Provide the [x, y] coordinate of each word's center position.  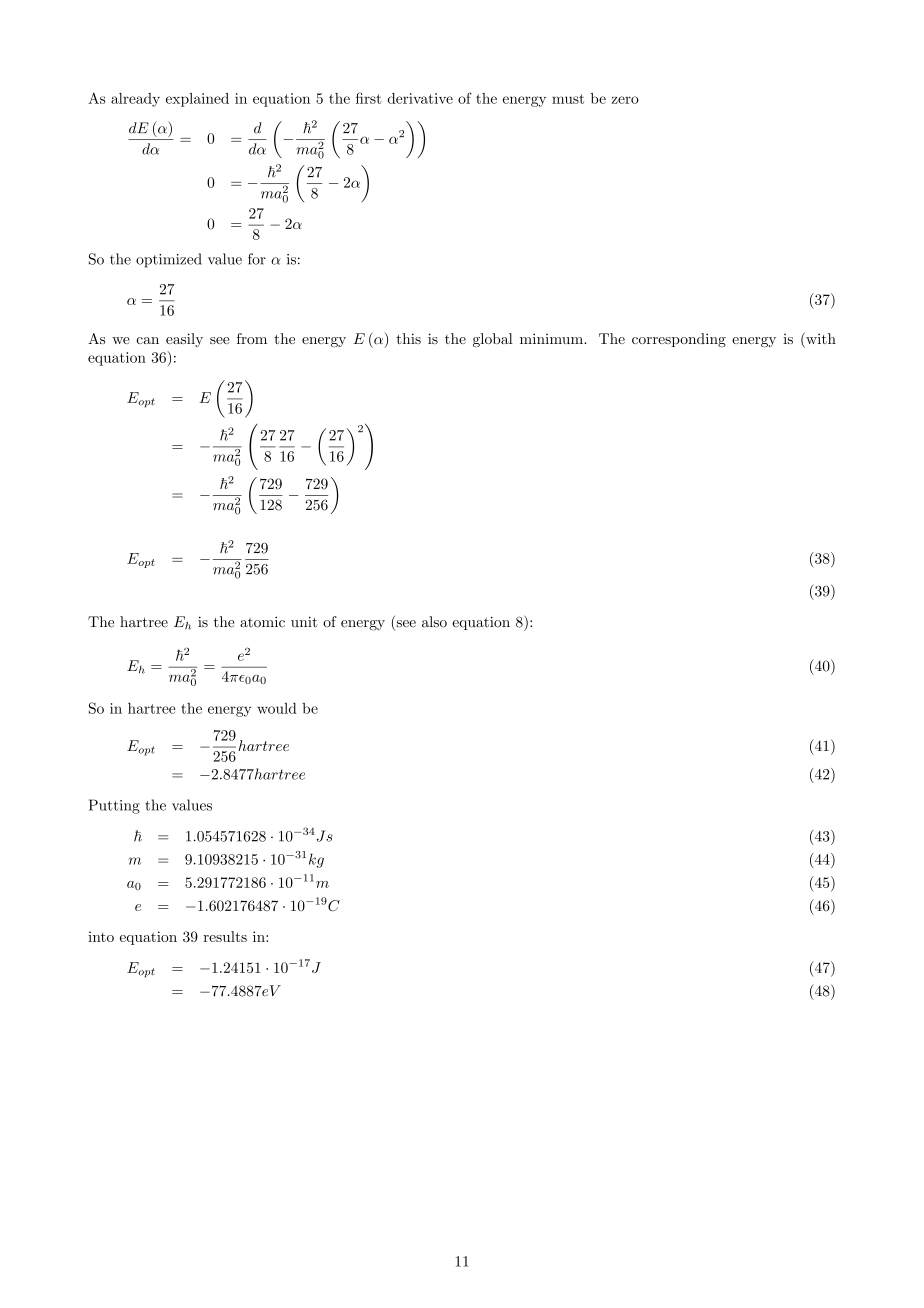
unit [304, 622]
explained [197, 100]
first [368, 98]
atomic [262, 622]
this [408, 338]
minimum [552, 338]
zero [625, 100]
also [434, 622]
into [101, 936]
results [225, 936]
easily [184, 340]
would [277, 708]
